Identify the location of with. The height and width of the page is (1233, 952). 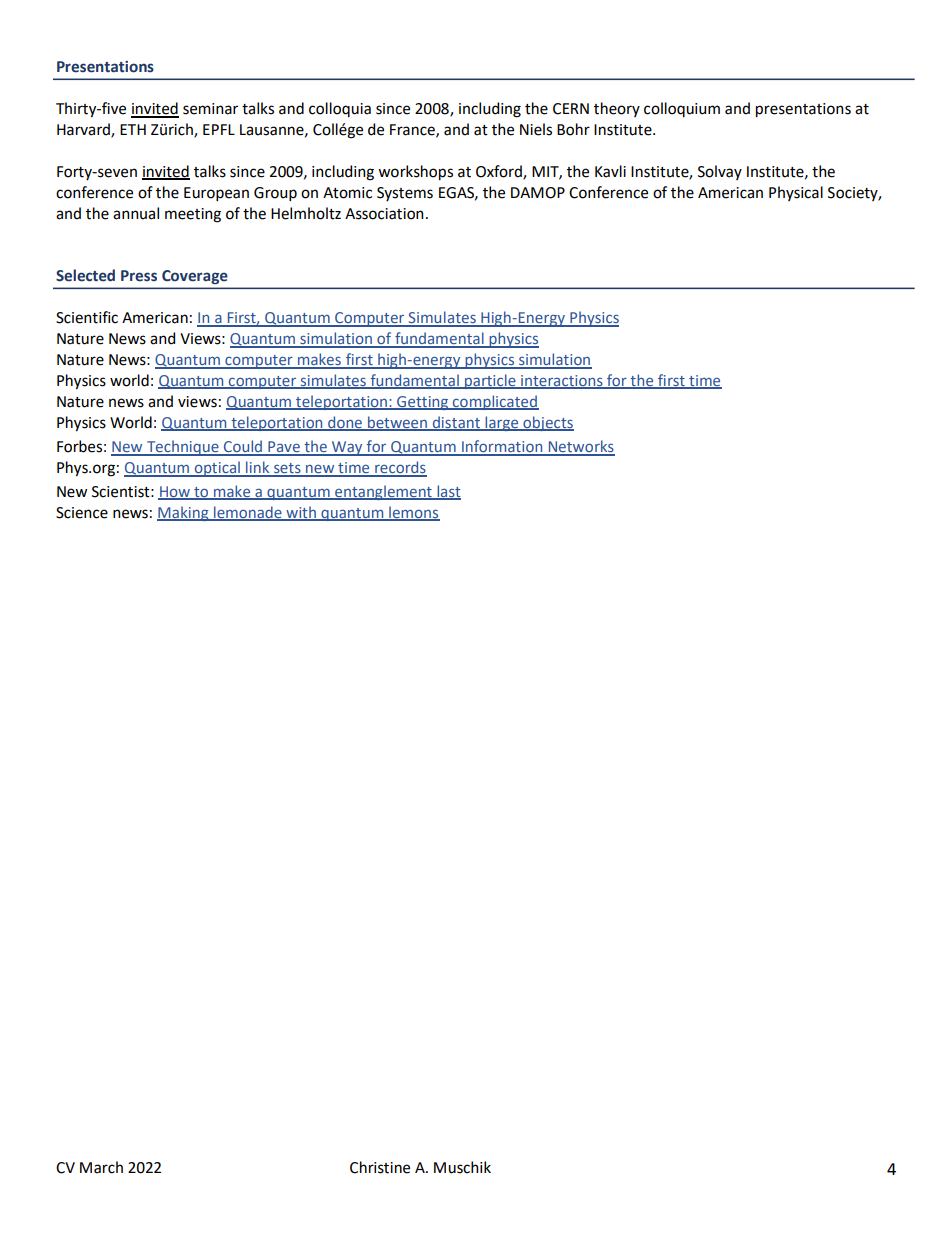
(301, 513).
